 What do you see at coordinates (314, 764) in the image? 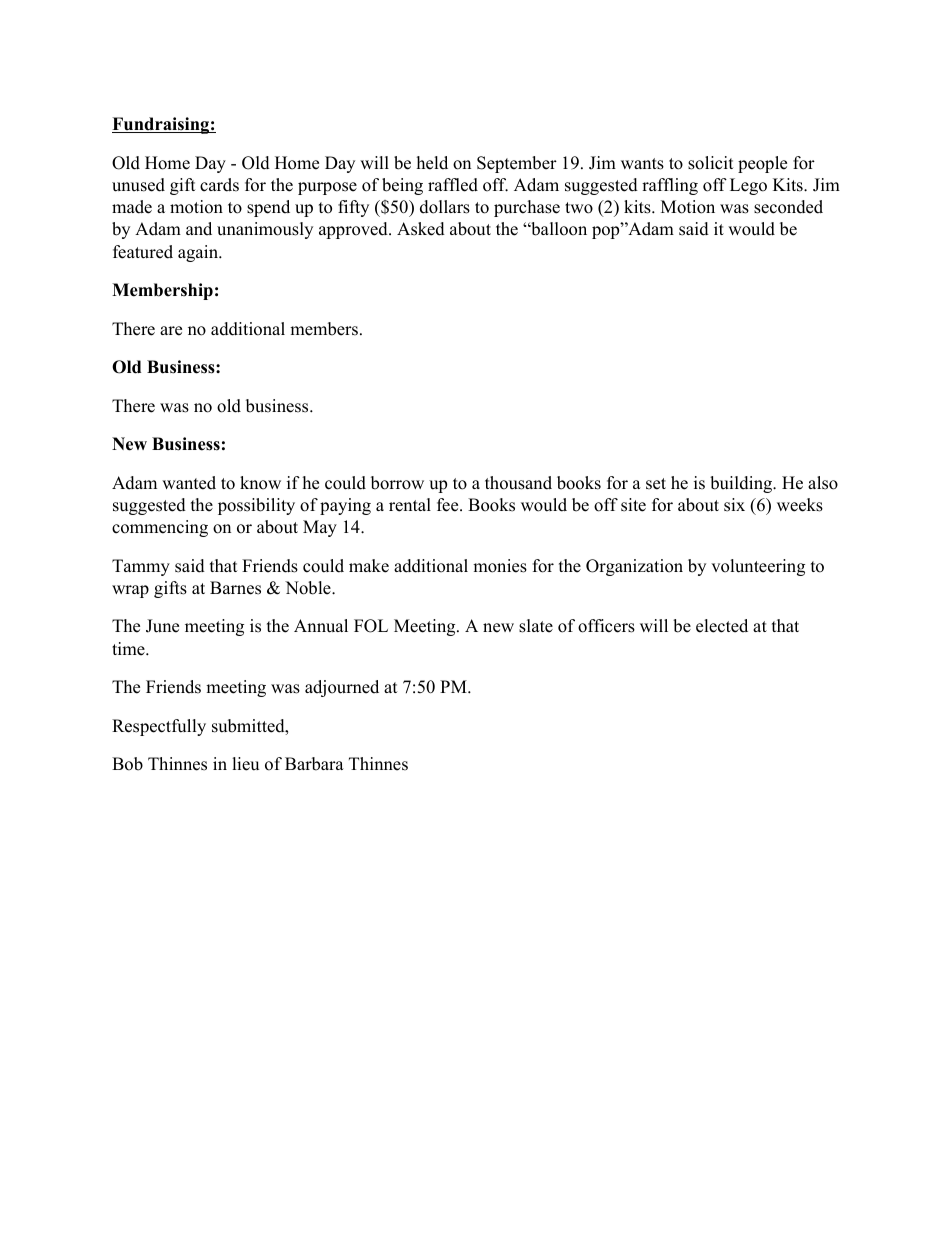
I see `Barbara` at bounding box center [314, 764].
